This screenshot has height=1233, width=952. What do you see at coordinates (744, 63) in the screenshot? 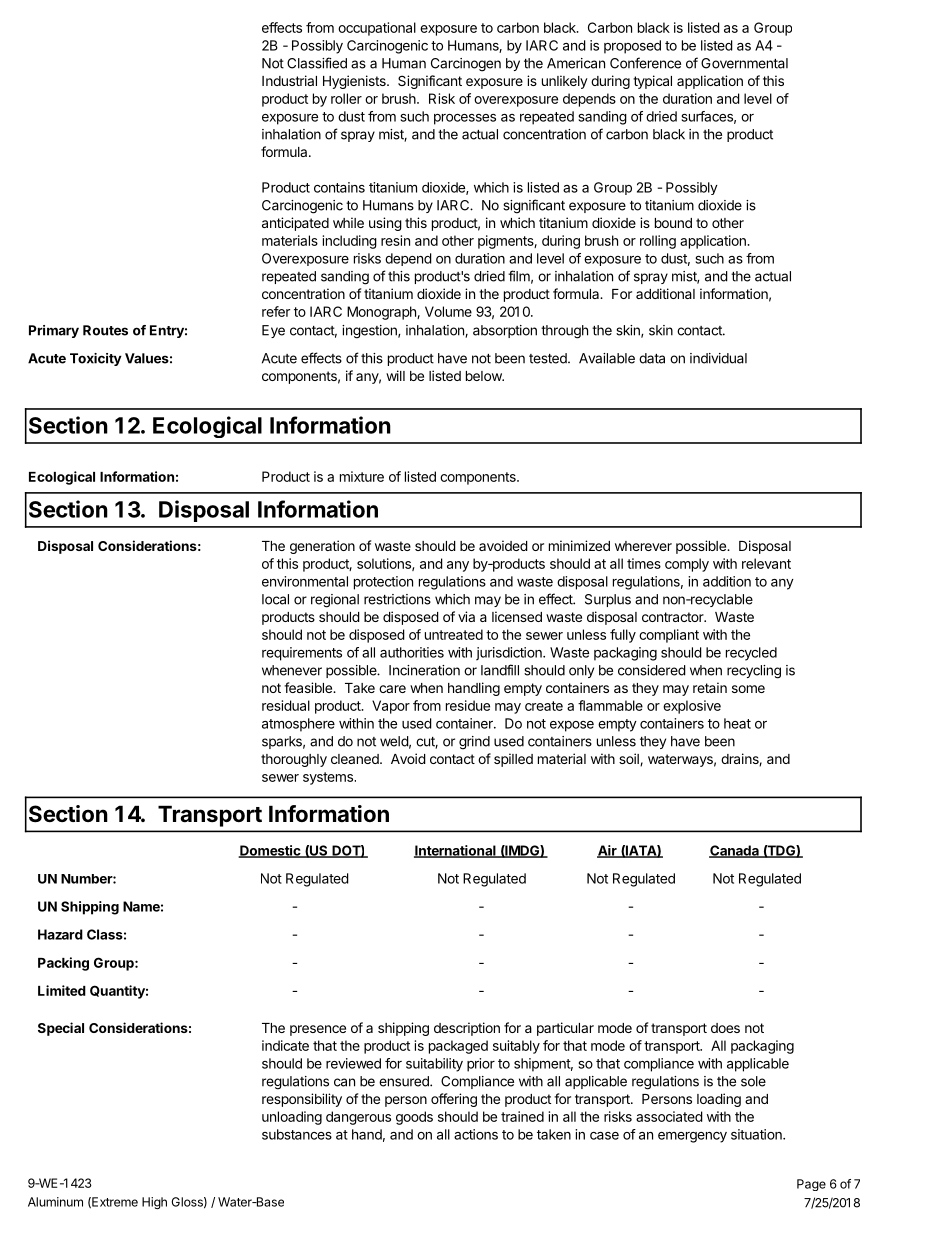
I see `Governmental` at bounding box center [744, 63].
